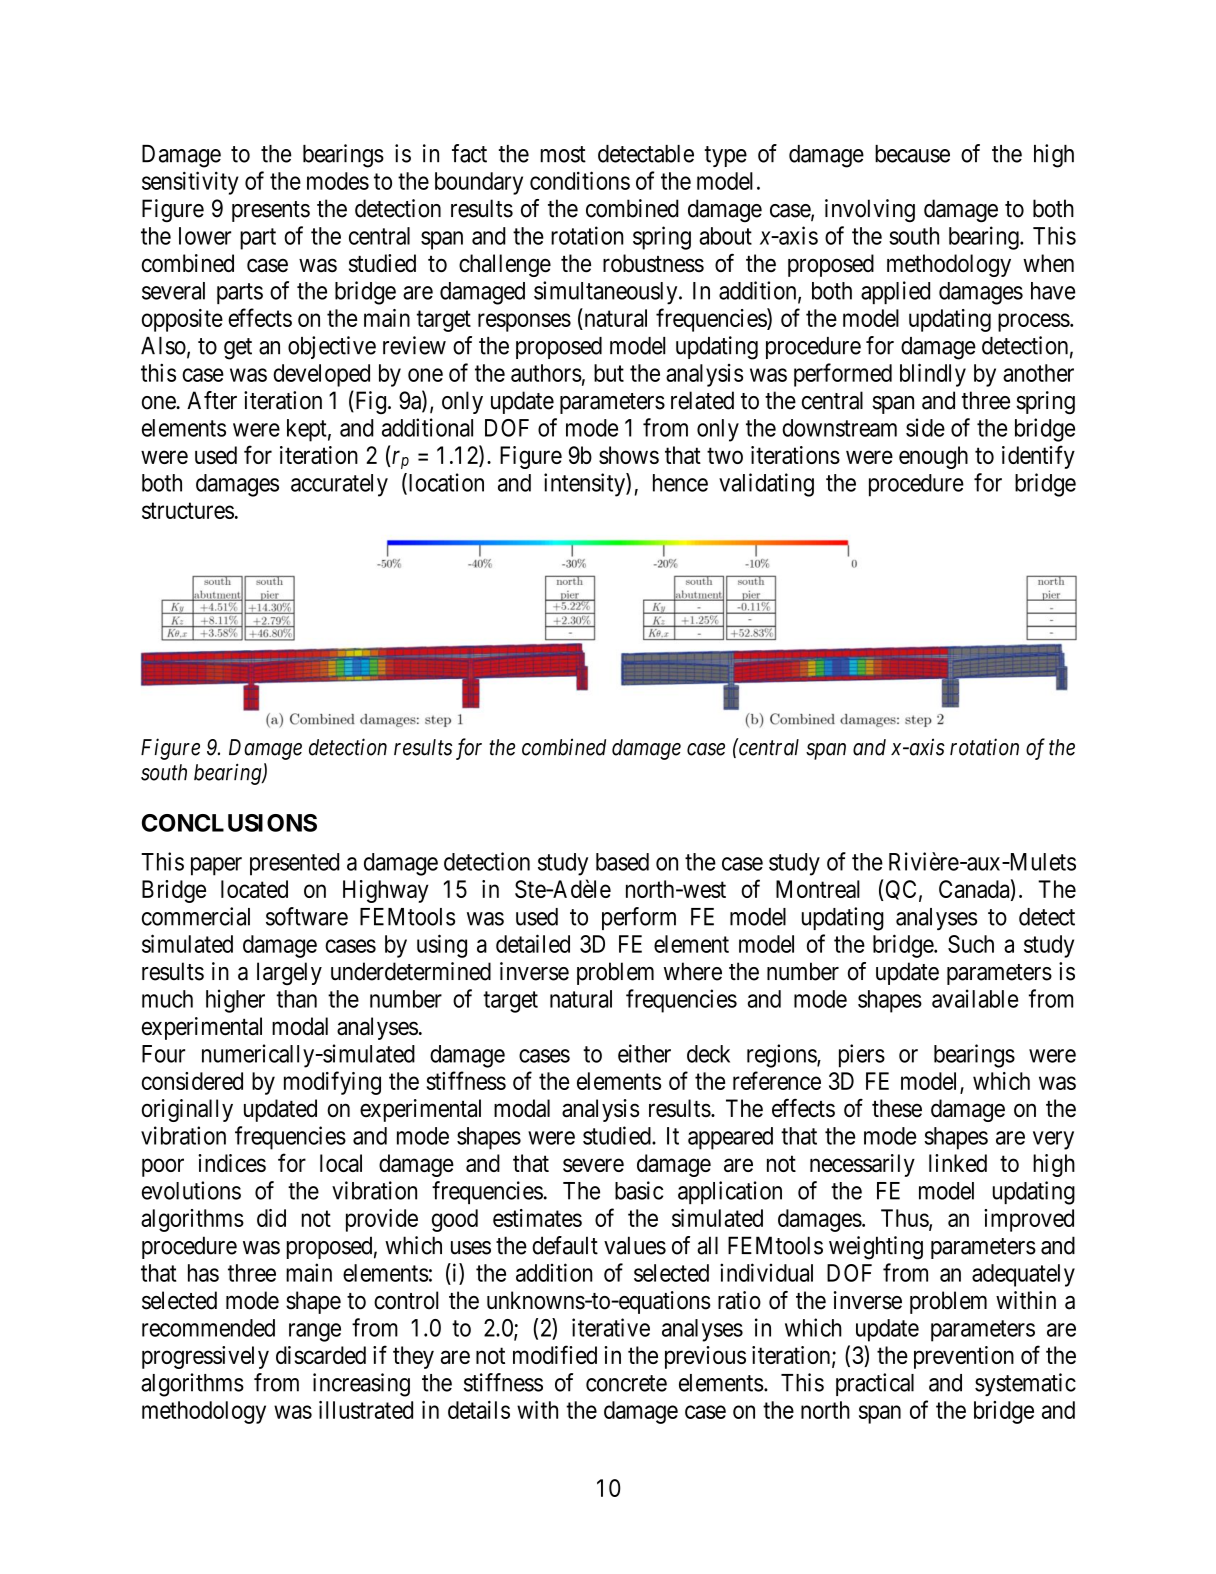 This screenshot has height=1574, width=1216. What do you see at coordinates (626, 1383) in the screenshot?
I see `concrete` at bounding box center [626, 1383].
